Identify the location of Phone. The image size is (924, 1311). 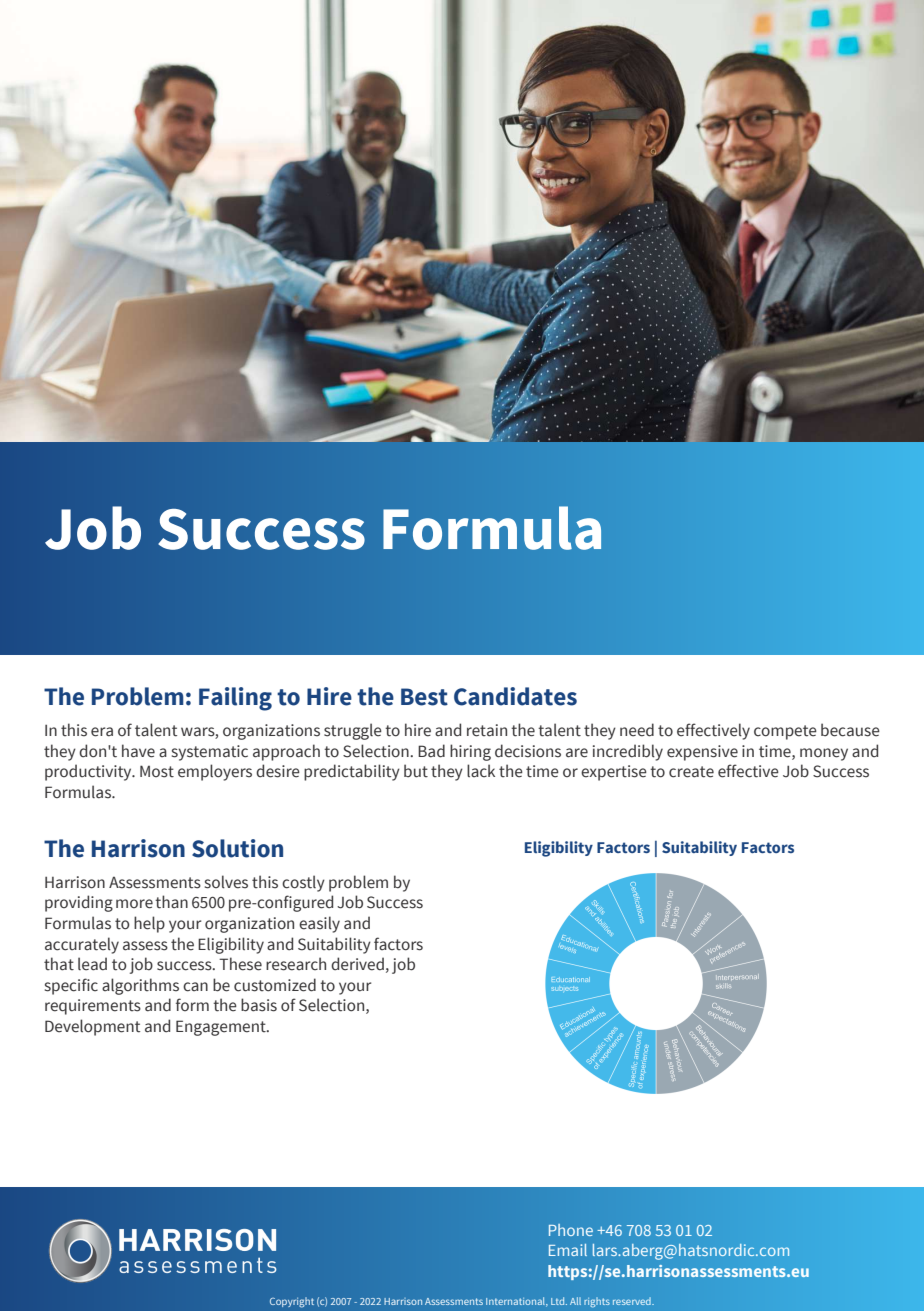
(571, 1230).
